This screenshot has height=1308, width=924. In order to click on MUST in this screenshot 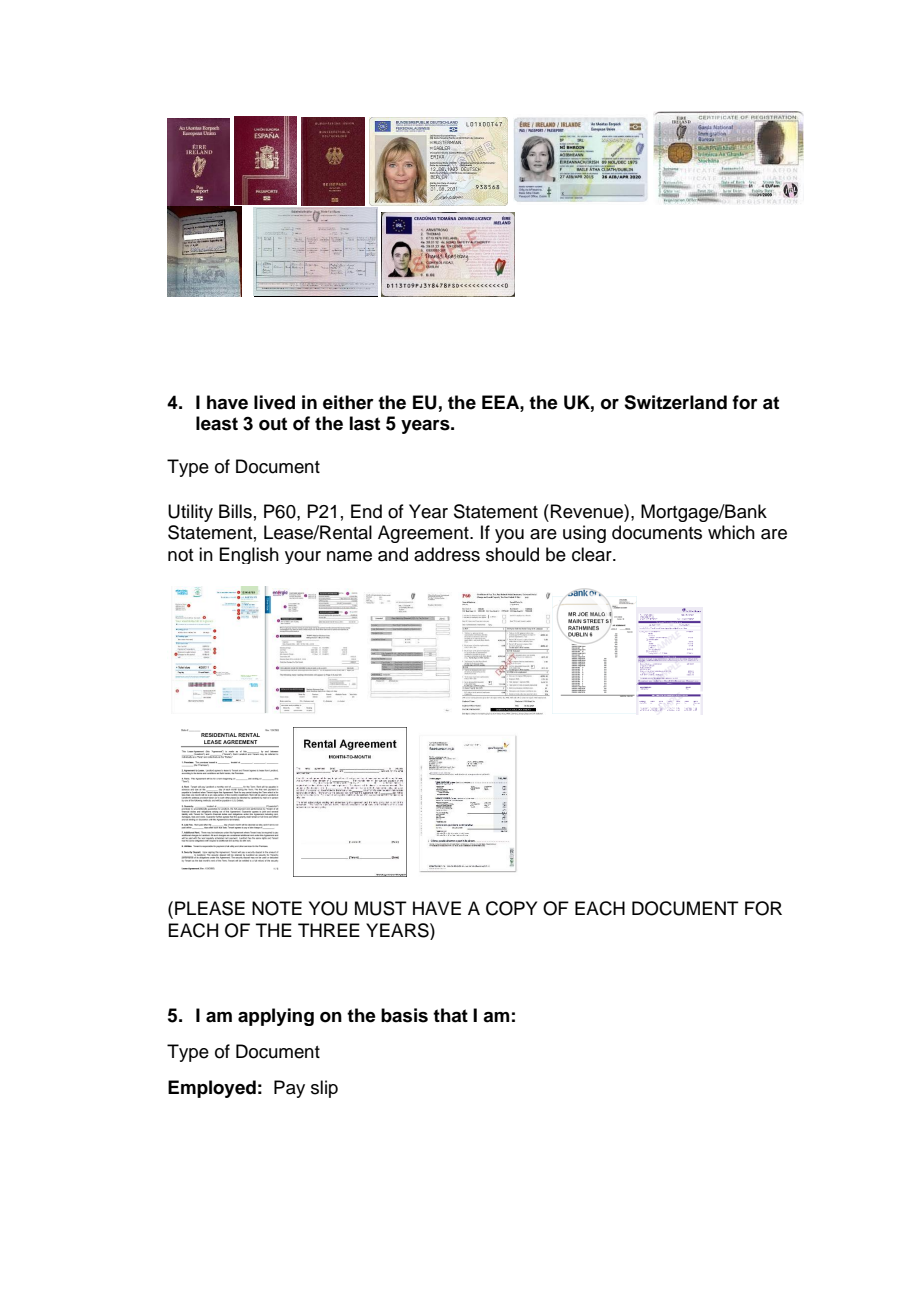, I will do `click(381, 908)`.
